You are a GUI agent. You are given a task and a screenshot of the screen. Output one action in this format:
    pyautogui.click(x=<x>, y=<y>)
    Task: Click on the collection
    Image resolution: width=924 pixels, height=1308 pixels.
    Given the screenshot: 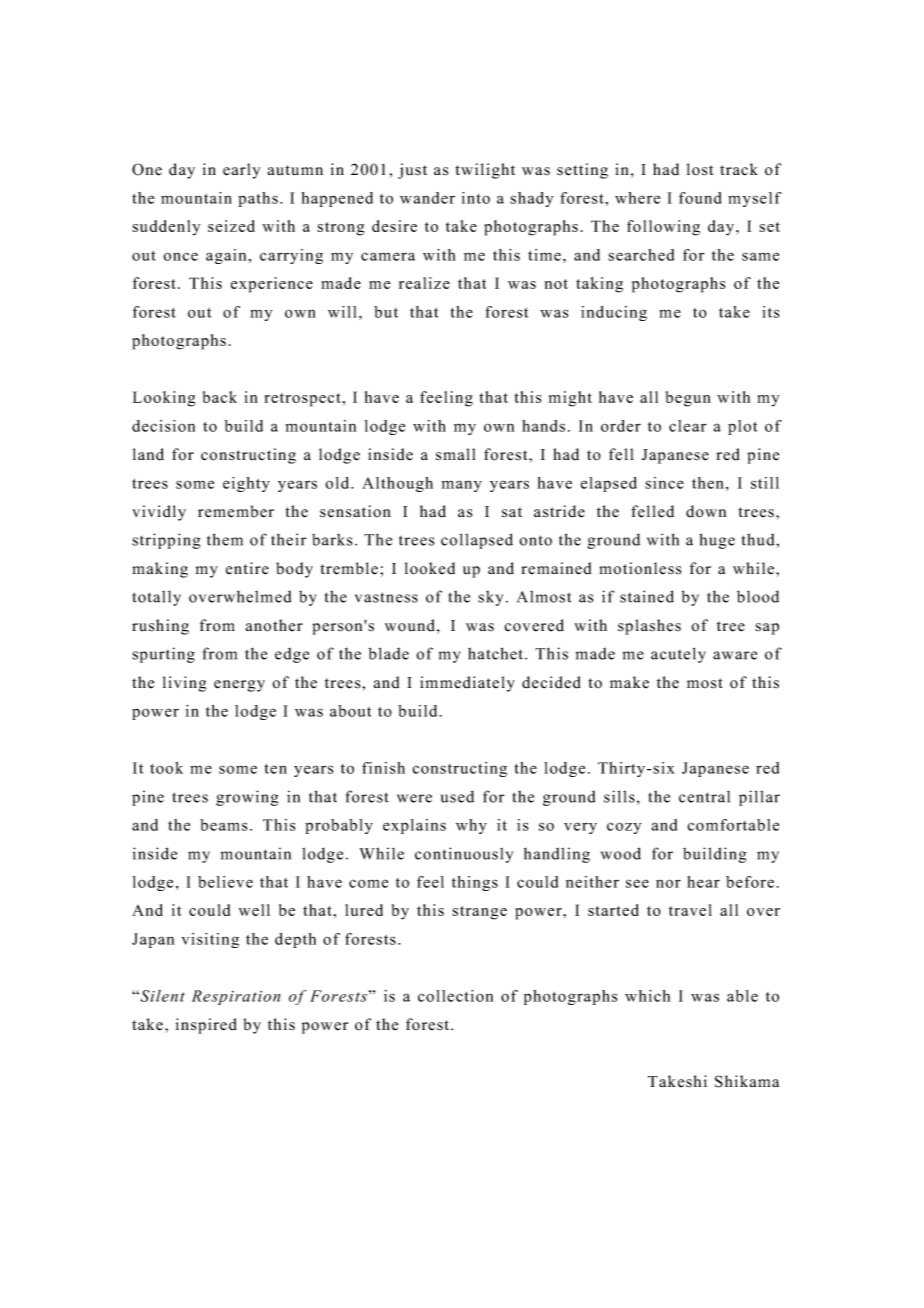 What is the action you would take?
    pyautogui.click(x=455, y=996)
